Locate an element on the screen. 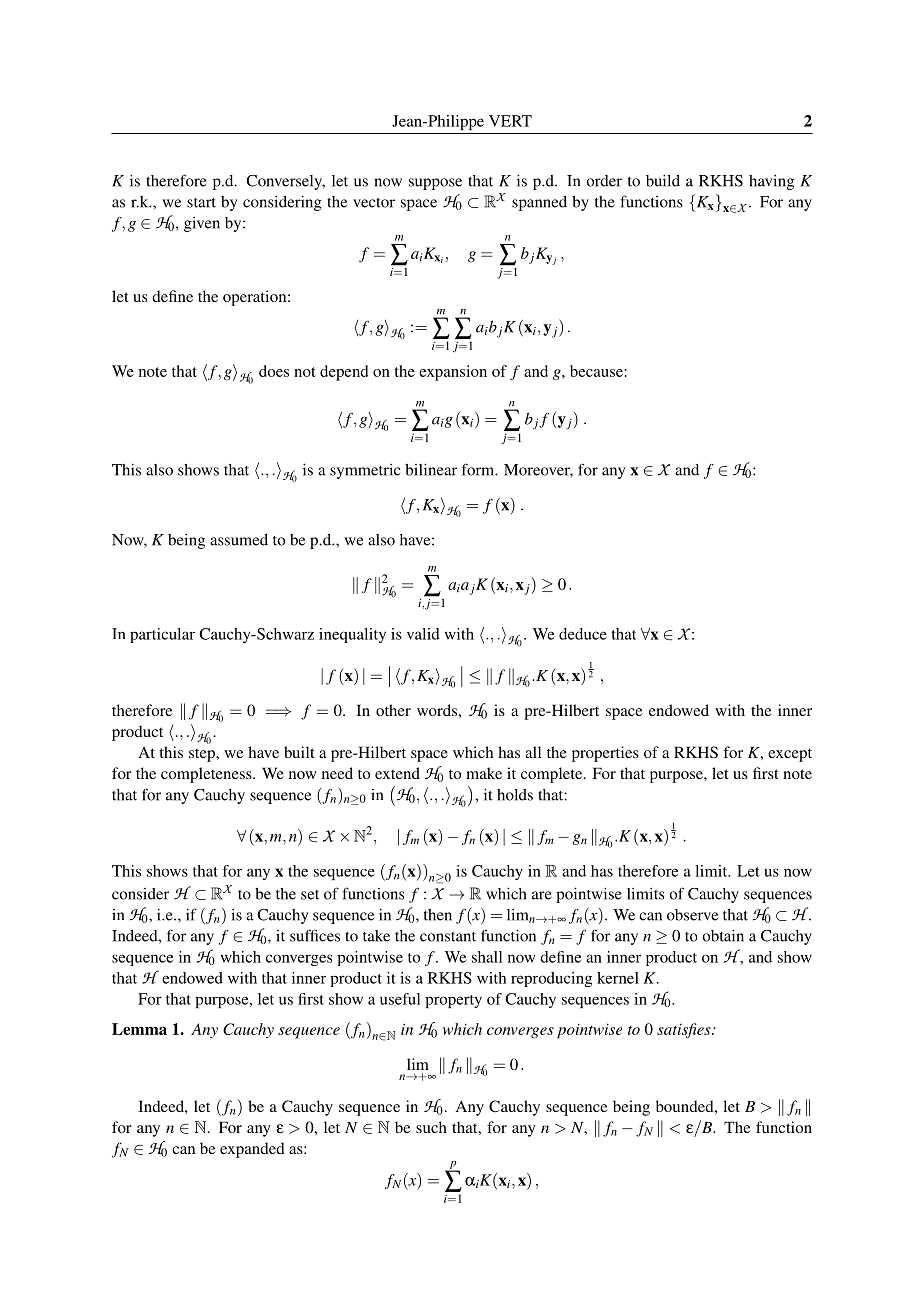  such is located at coordinates (431, 1127).
